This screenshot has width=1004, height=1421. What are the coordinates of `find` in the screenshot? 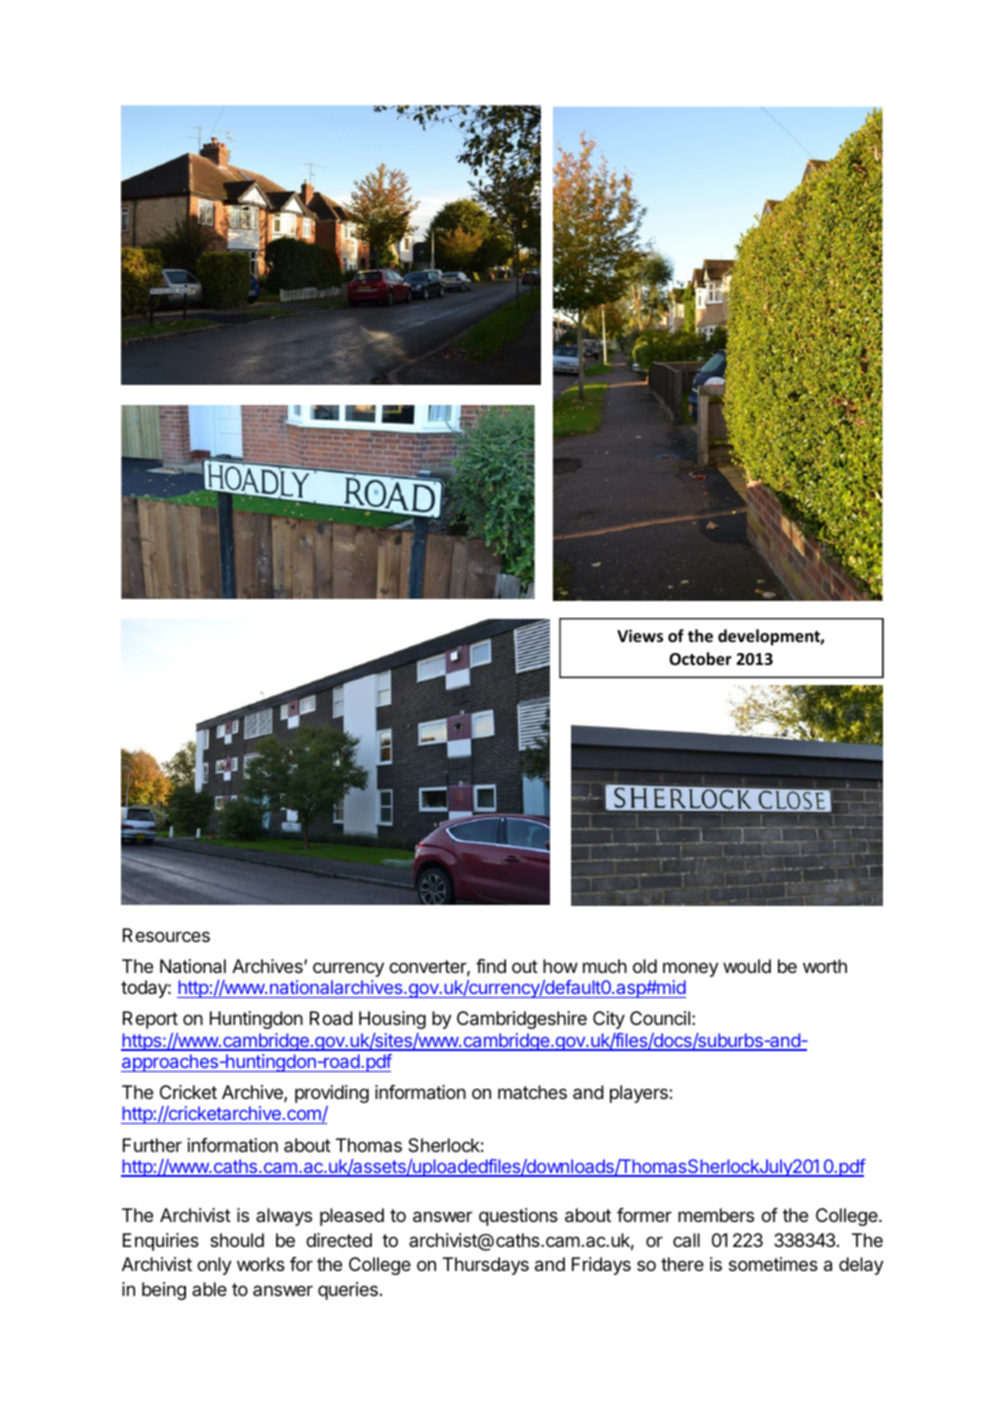 It's located at (491, 966).
